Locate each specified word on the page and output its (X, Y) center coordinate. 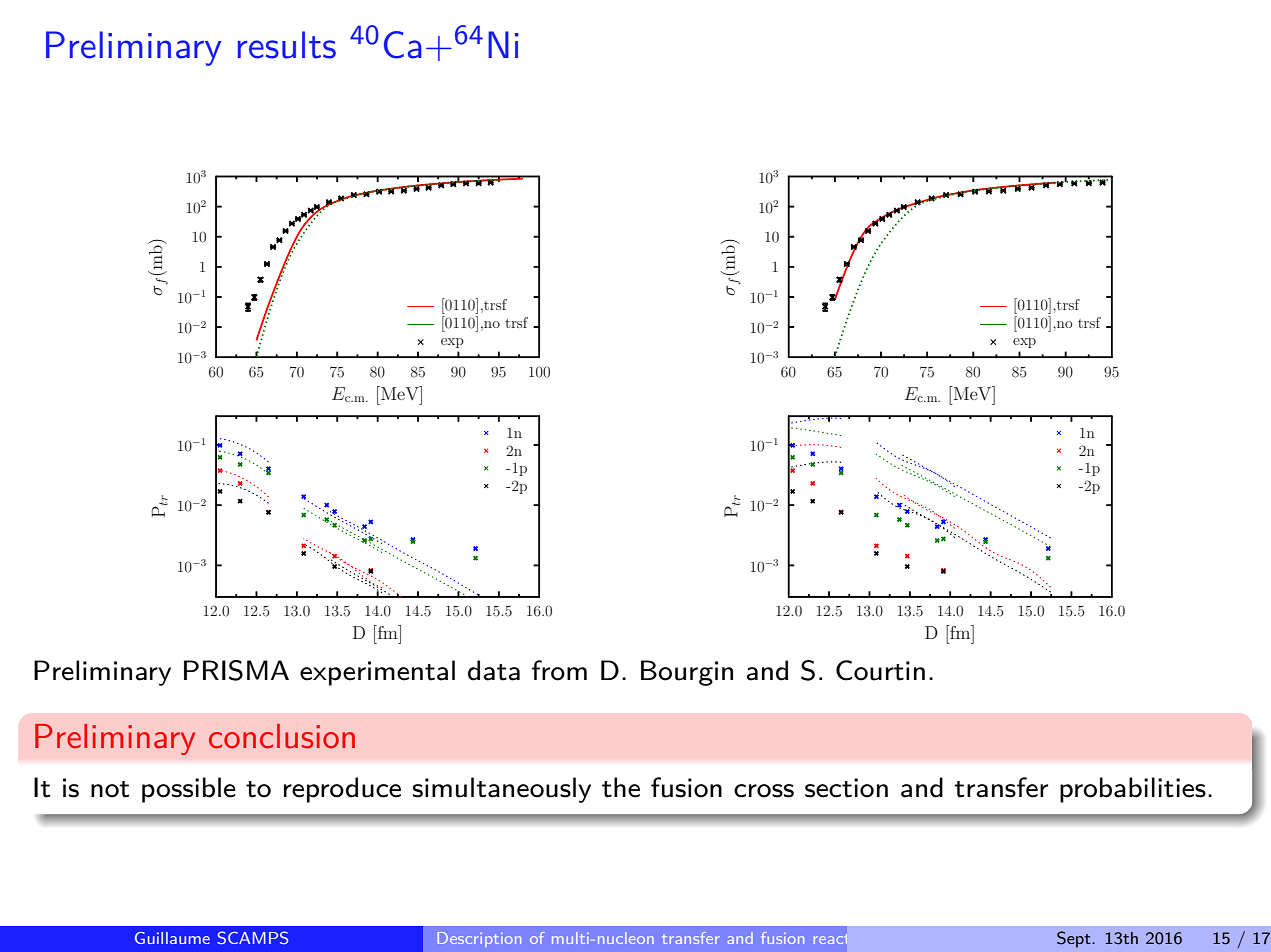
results (287, 45)
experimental (377, 673)
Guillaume (172, 938)
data (494, 670)
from (559, 670)
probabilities (1133, 790)
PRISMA (236, 670)
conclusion (282, 736)
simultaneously (502, 790)
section (846, 788)
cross (764, 791)
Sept (1075, 939)
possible (189, 790)
